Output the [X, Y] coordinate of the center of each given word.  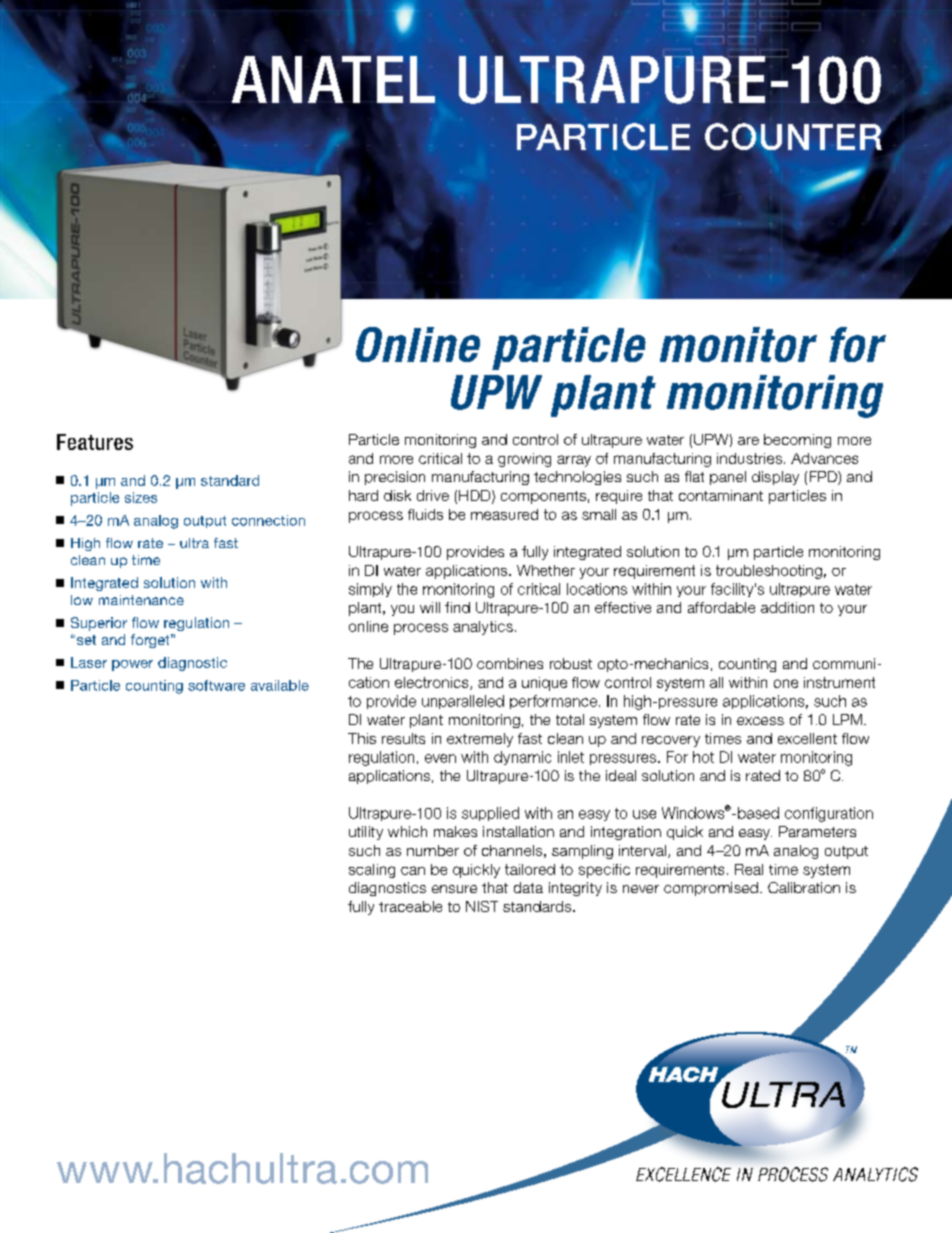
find [457, 607]
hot [703, 757]
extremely [480, 740]
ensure [454, 889]
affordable [721, 607]
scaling [372, 871]
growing [524, 460]
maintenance [141, 600]
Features [95, 442]
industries [749, 458]
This [362, 738]
